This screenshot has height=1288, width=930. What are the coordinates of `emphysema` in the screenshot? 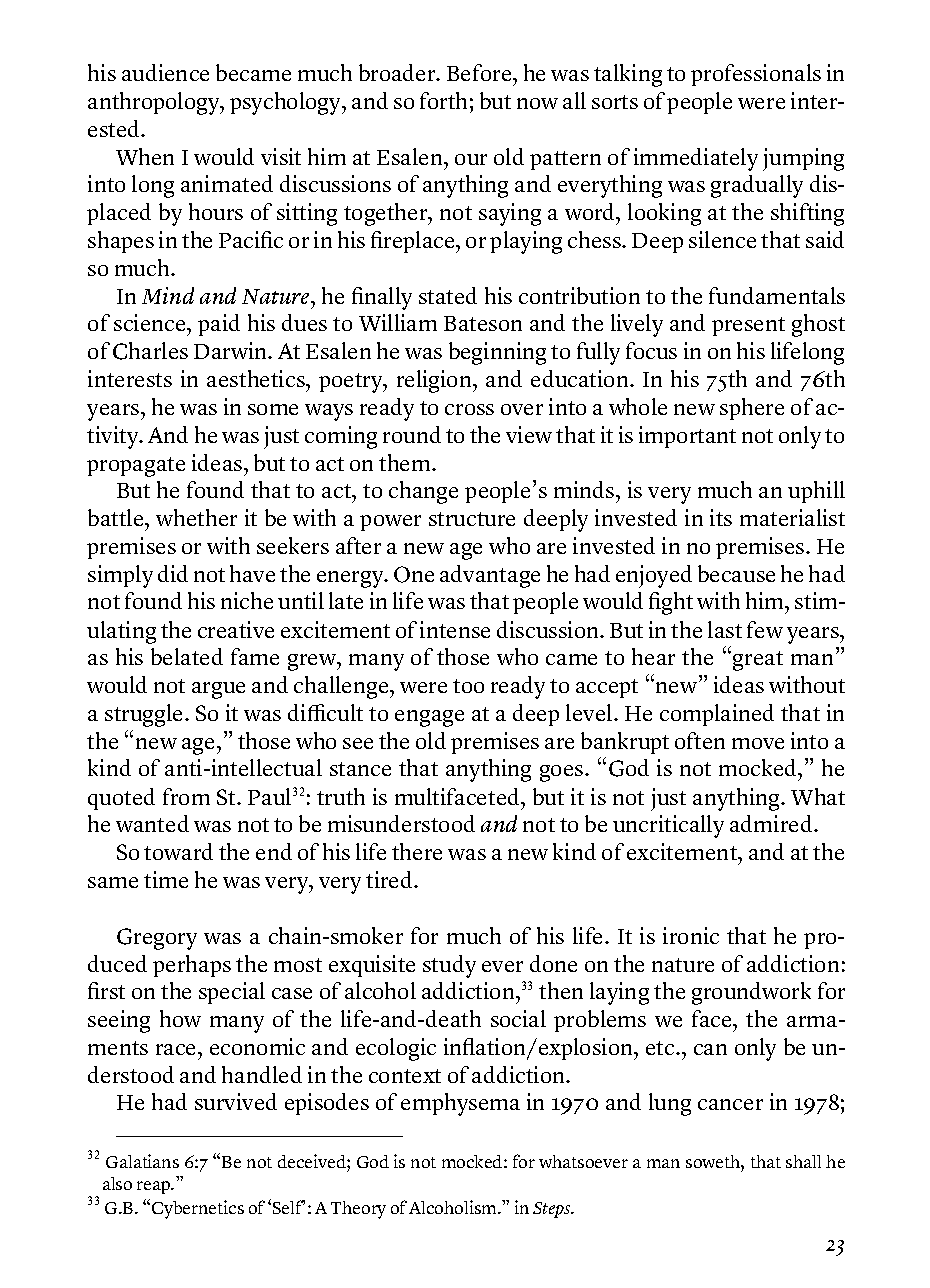 It's located at (460, 1104).
